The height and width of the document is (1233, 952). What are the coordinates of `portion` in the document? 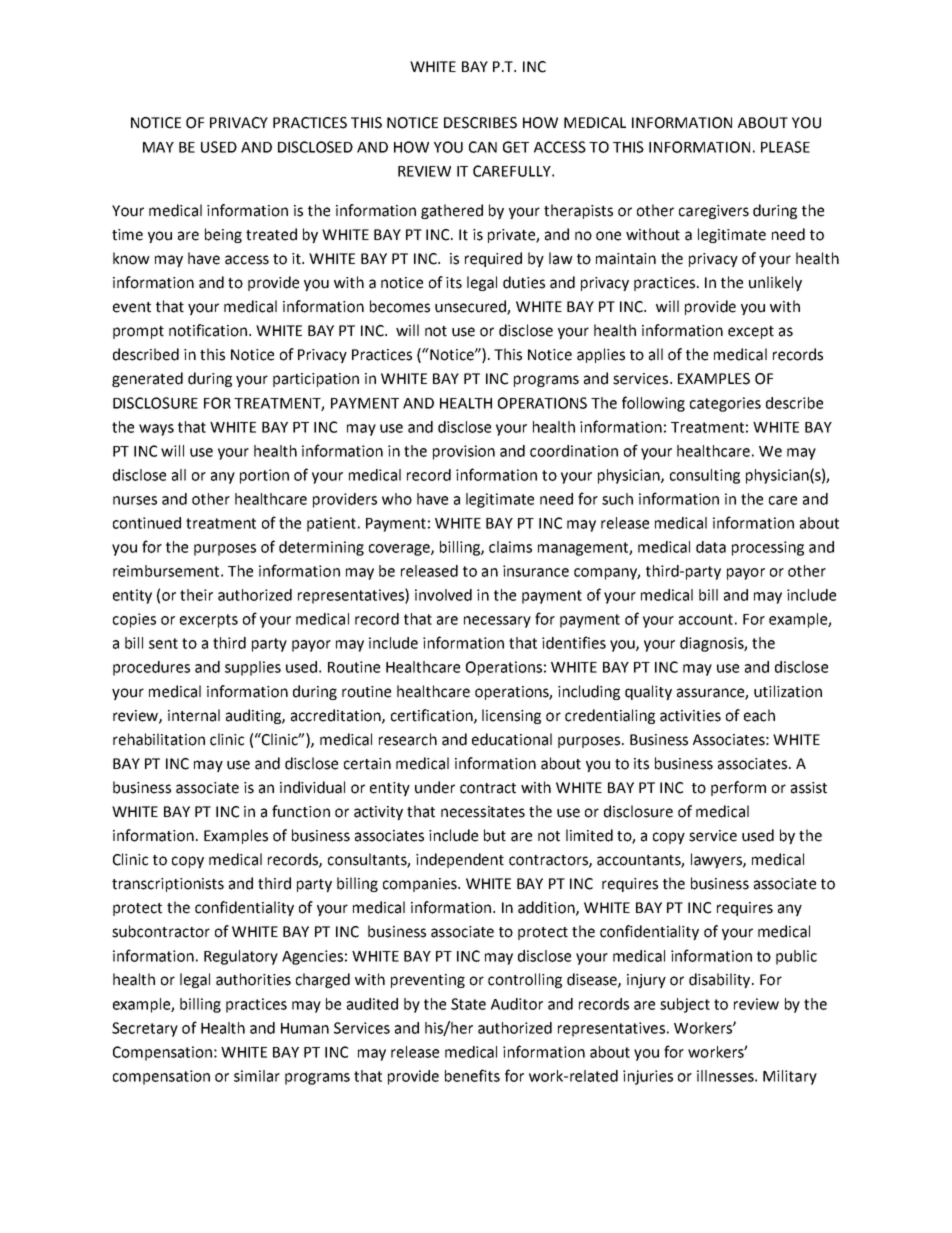 It's located at (264, 476).
